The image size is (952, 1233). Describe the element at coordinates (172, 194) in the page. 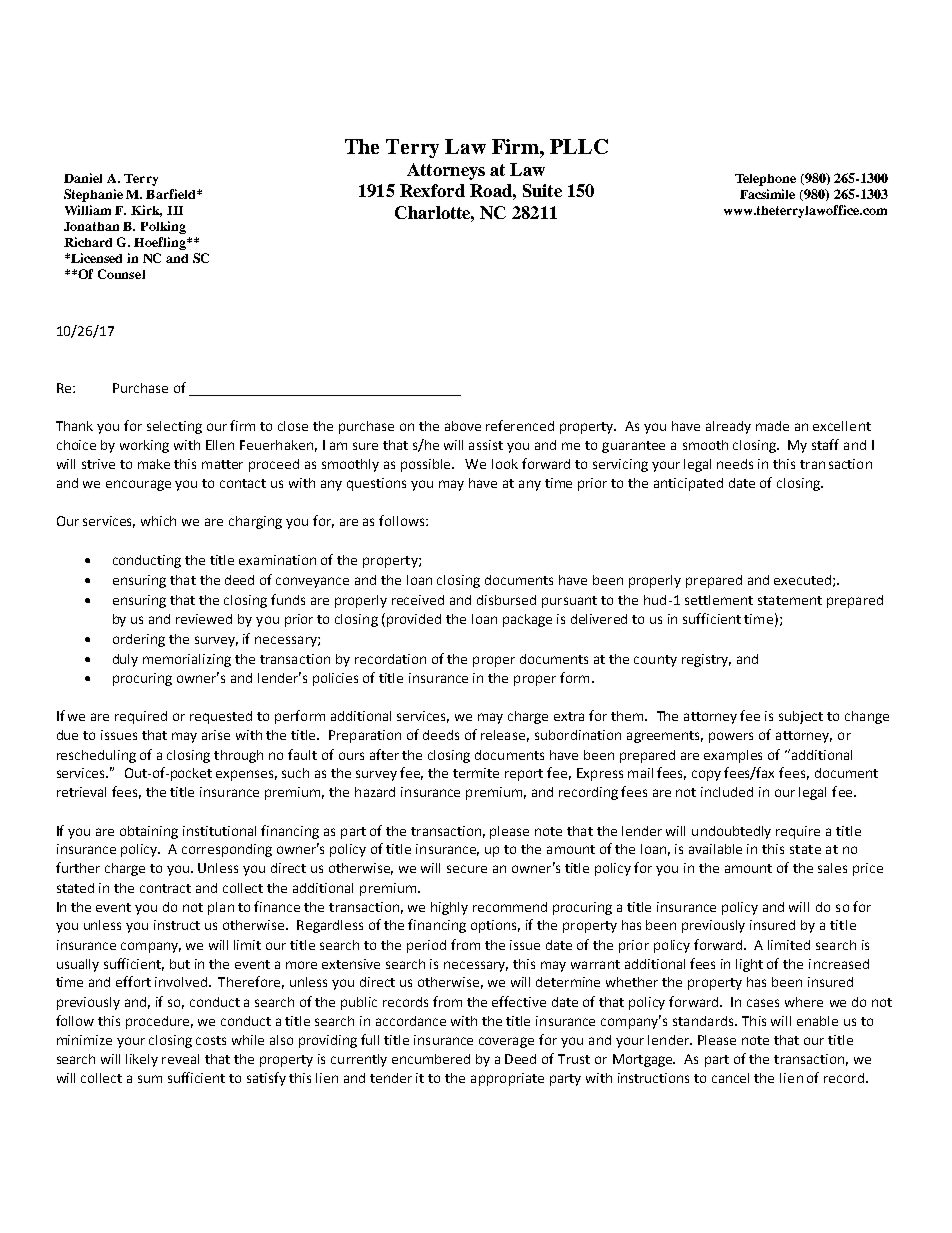

I see `Barfield` at that location.
